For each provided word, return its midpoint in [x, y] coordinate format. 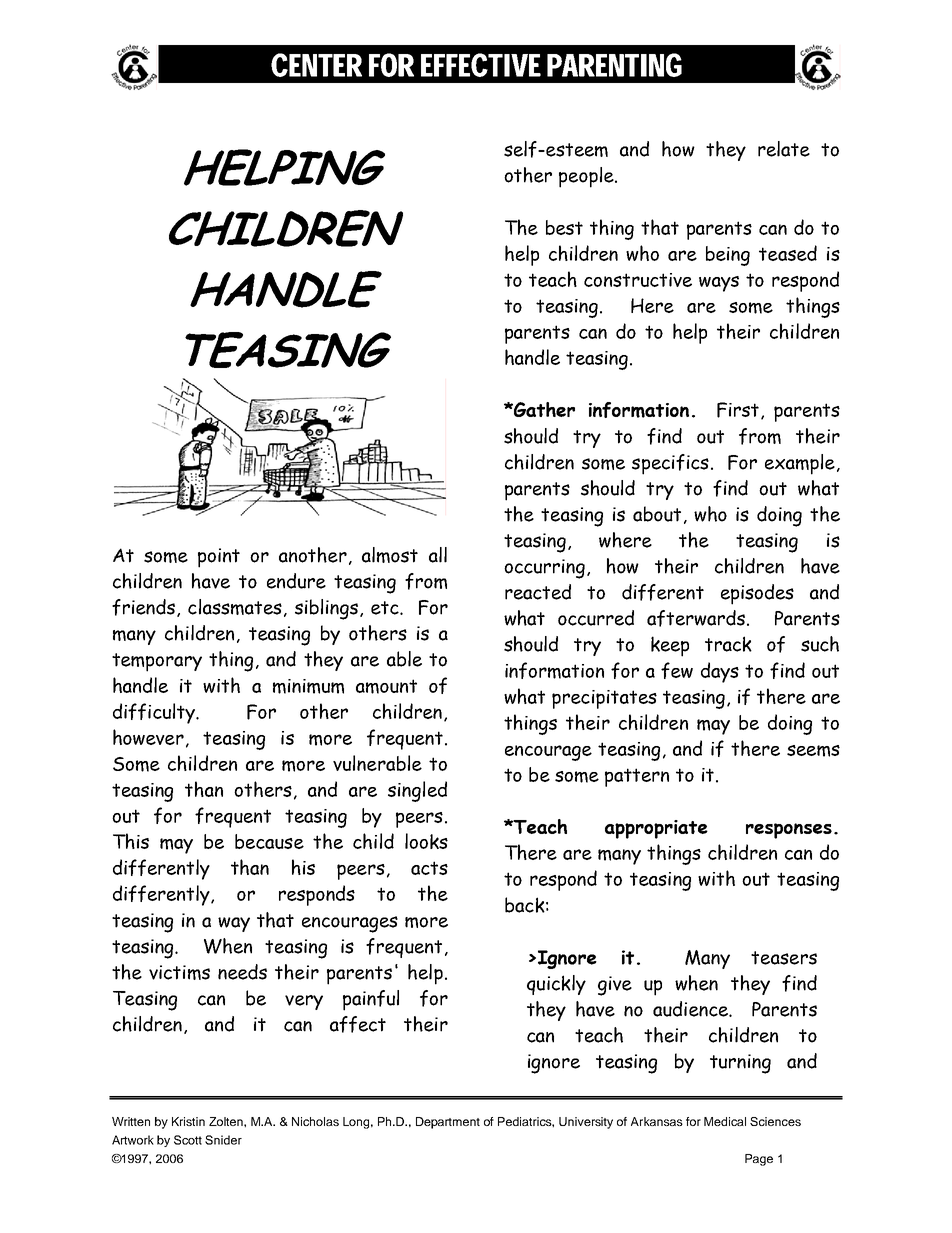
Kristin [188, 1121]
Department [448, 1123]
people [587, 177]
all [438, 555]
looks [426, 841]
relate [784, 149]
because [269, 841]
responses [789, 831]
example [800, 464]
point [219, 558]
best [564, 227]
